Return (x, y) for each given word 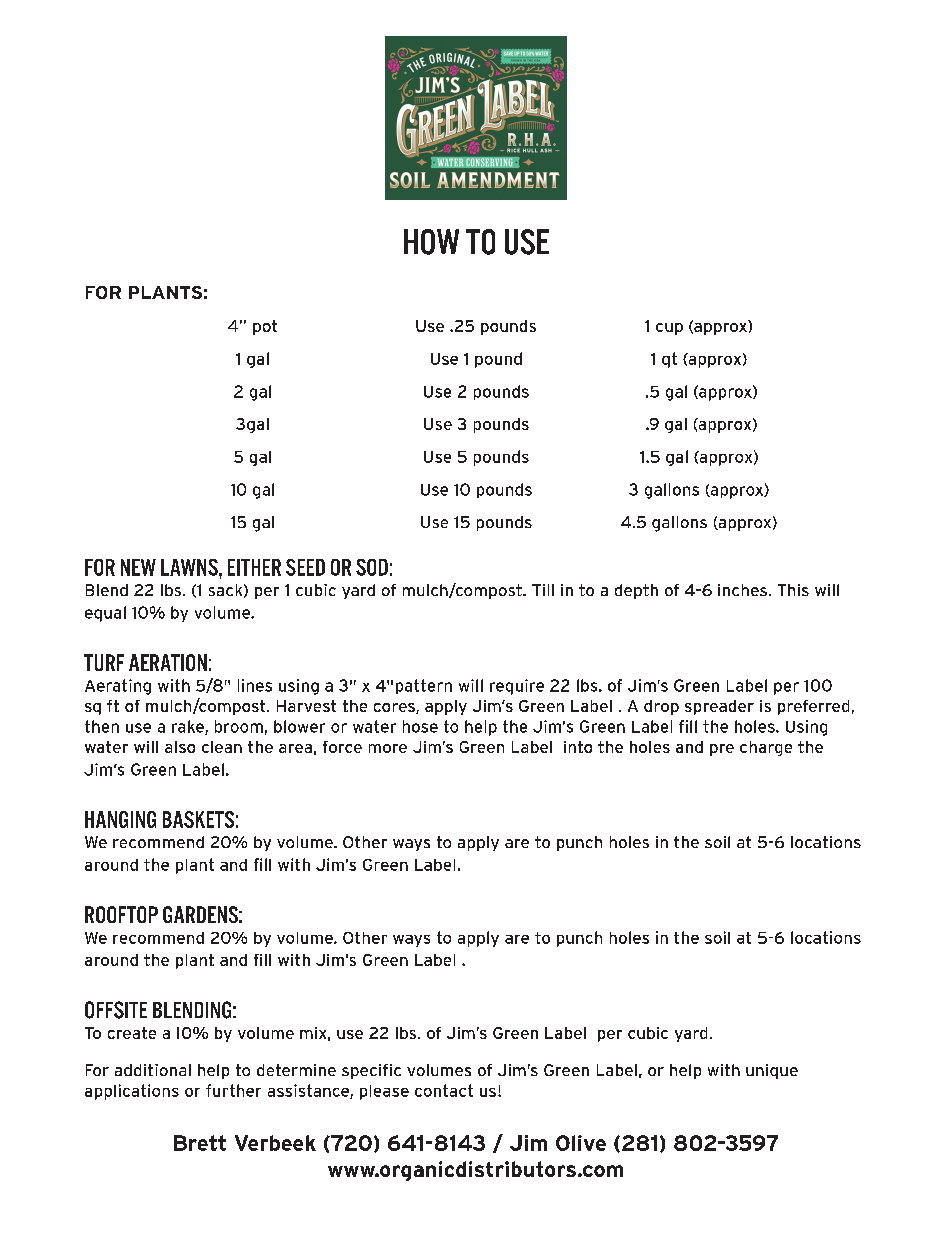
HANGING (120, 819)
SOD (372, 567)
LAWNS (190, 567)
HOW (431, 242)
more (388, 748)
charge (766, 748)
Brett (200, 1143)
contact (444, 1090)
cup (669, 329)
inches (742, 590)
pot (265, 327)
